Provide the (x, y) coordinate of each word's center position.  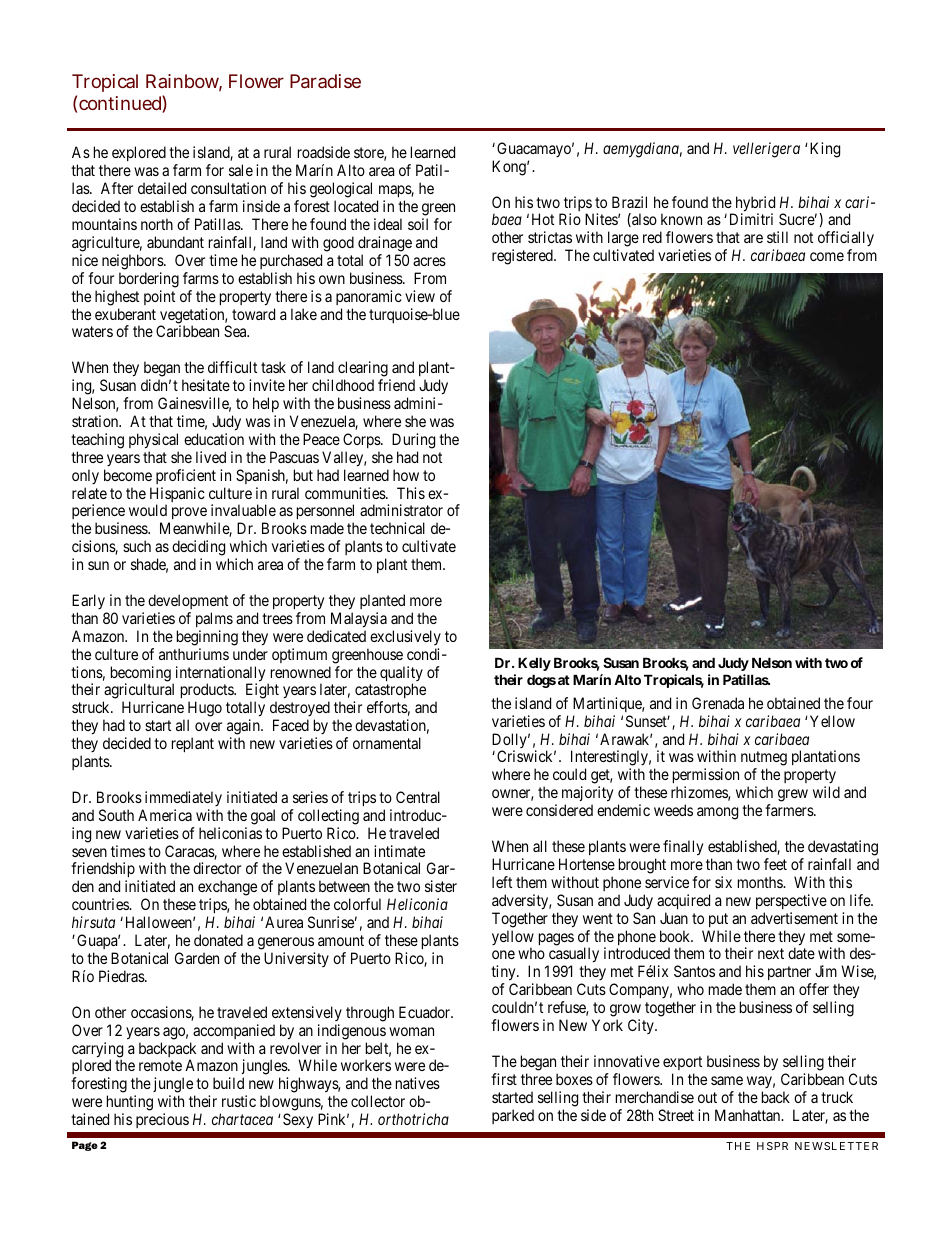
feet (775, 864)
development (188, 601)
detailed (162, 188)
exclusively (405, 637)
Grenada (718, 703)
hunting (130, 1104)
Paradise (325, 81)
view (420, 296)
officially (846, 240)
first (504, 1079)
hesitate (206, 385)
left (502, 882)
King (825, 150)
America (165, 815)
